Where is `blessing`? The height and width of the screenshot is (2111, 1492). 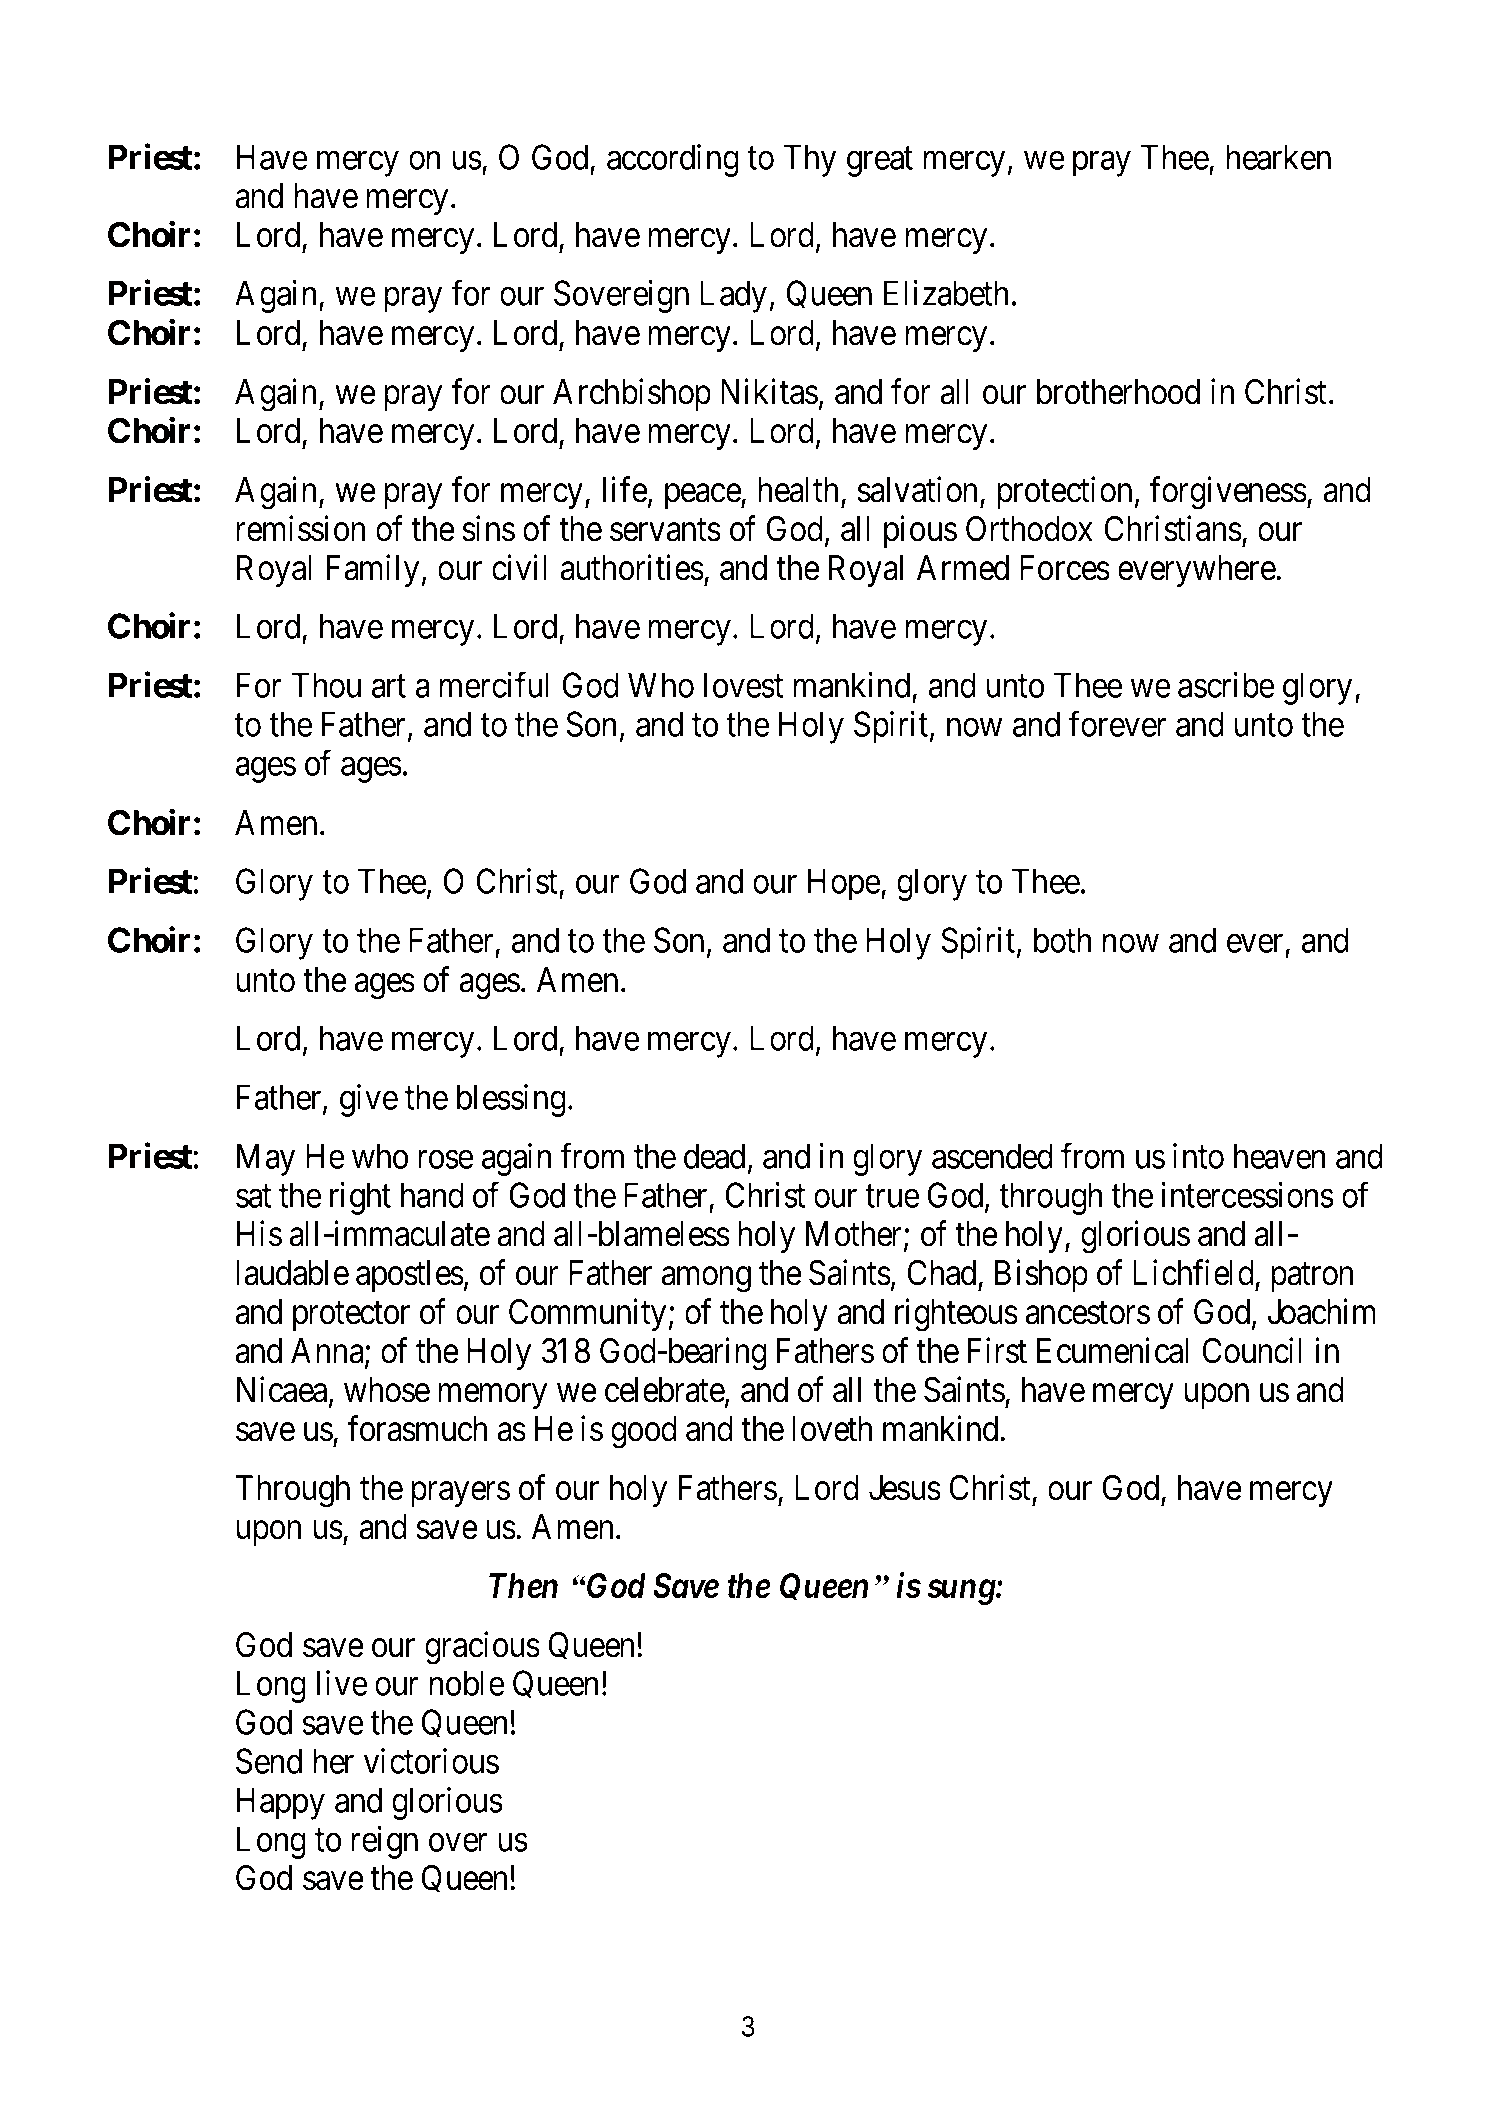
blessing is located at coordinates (511, 1100).
